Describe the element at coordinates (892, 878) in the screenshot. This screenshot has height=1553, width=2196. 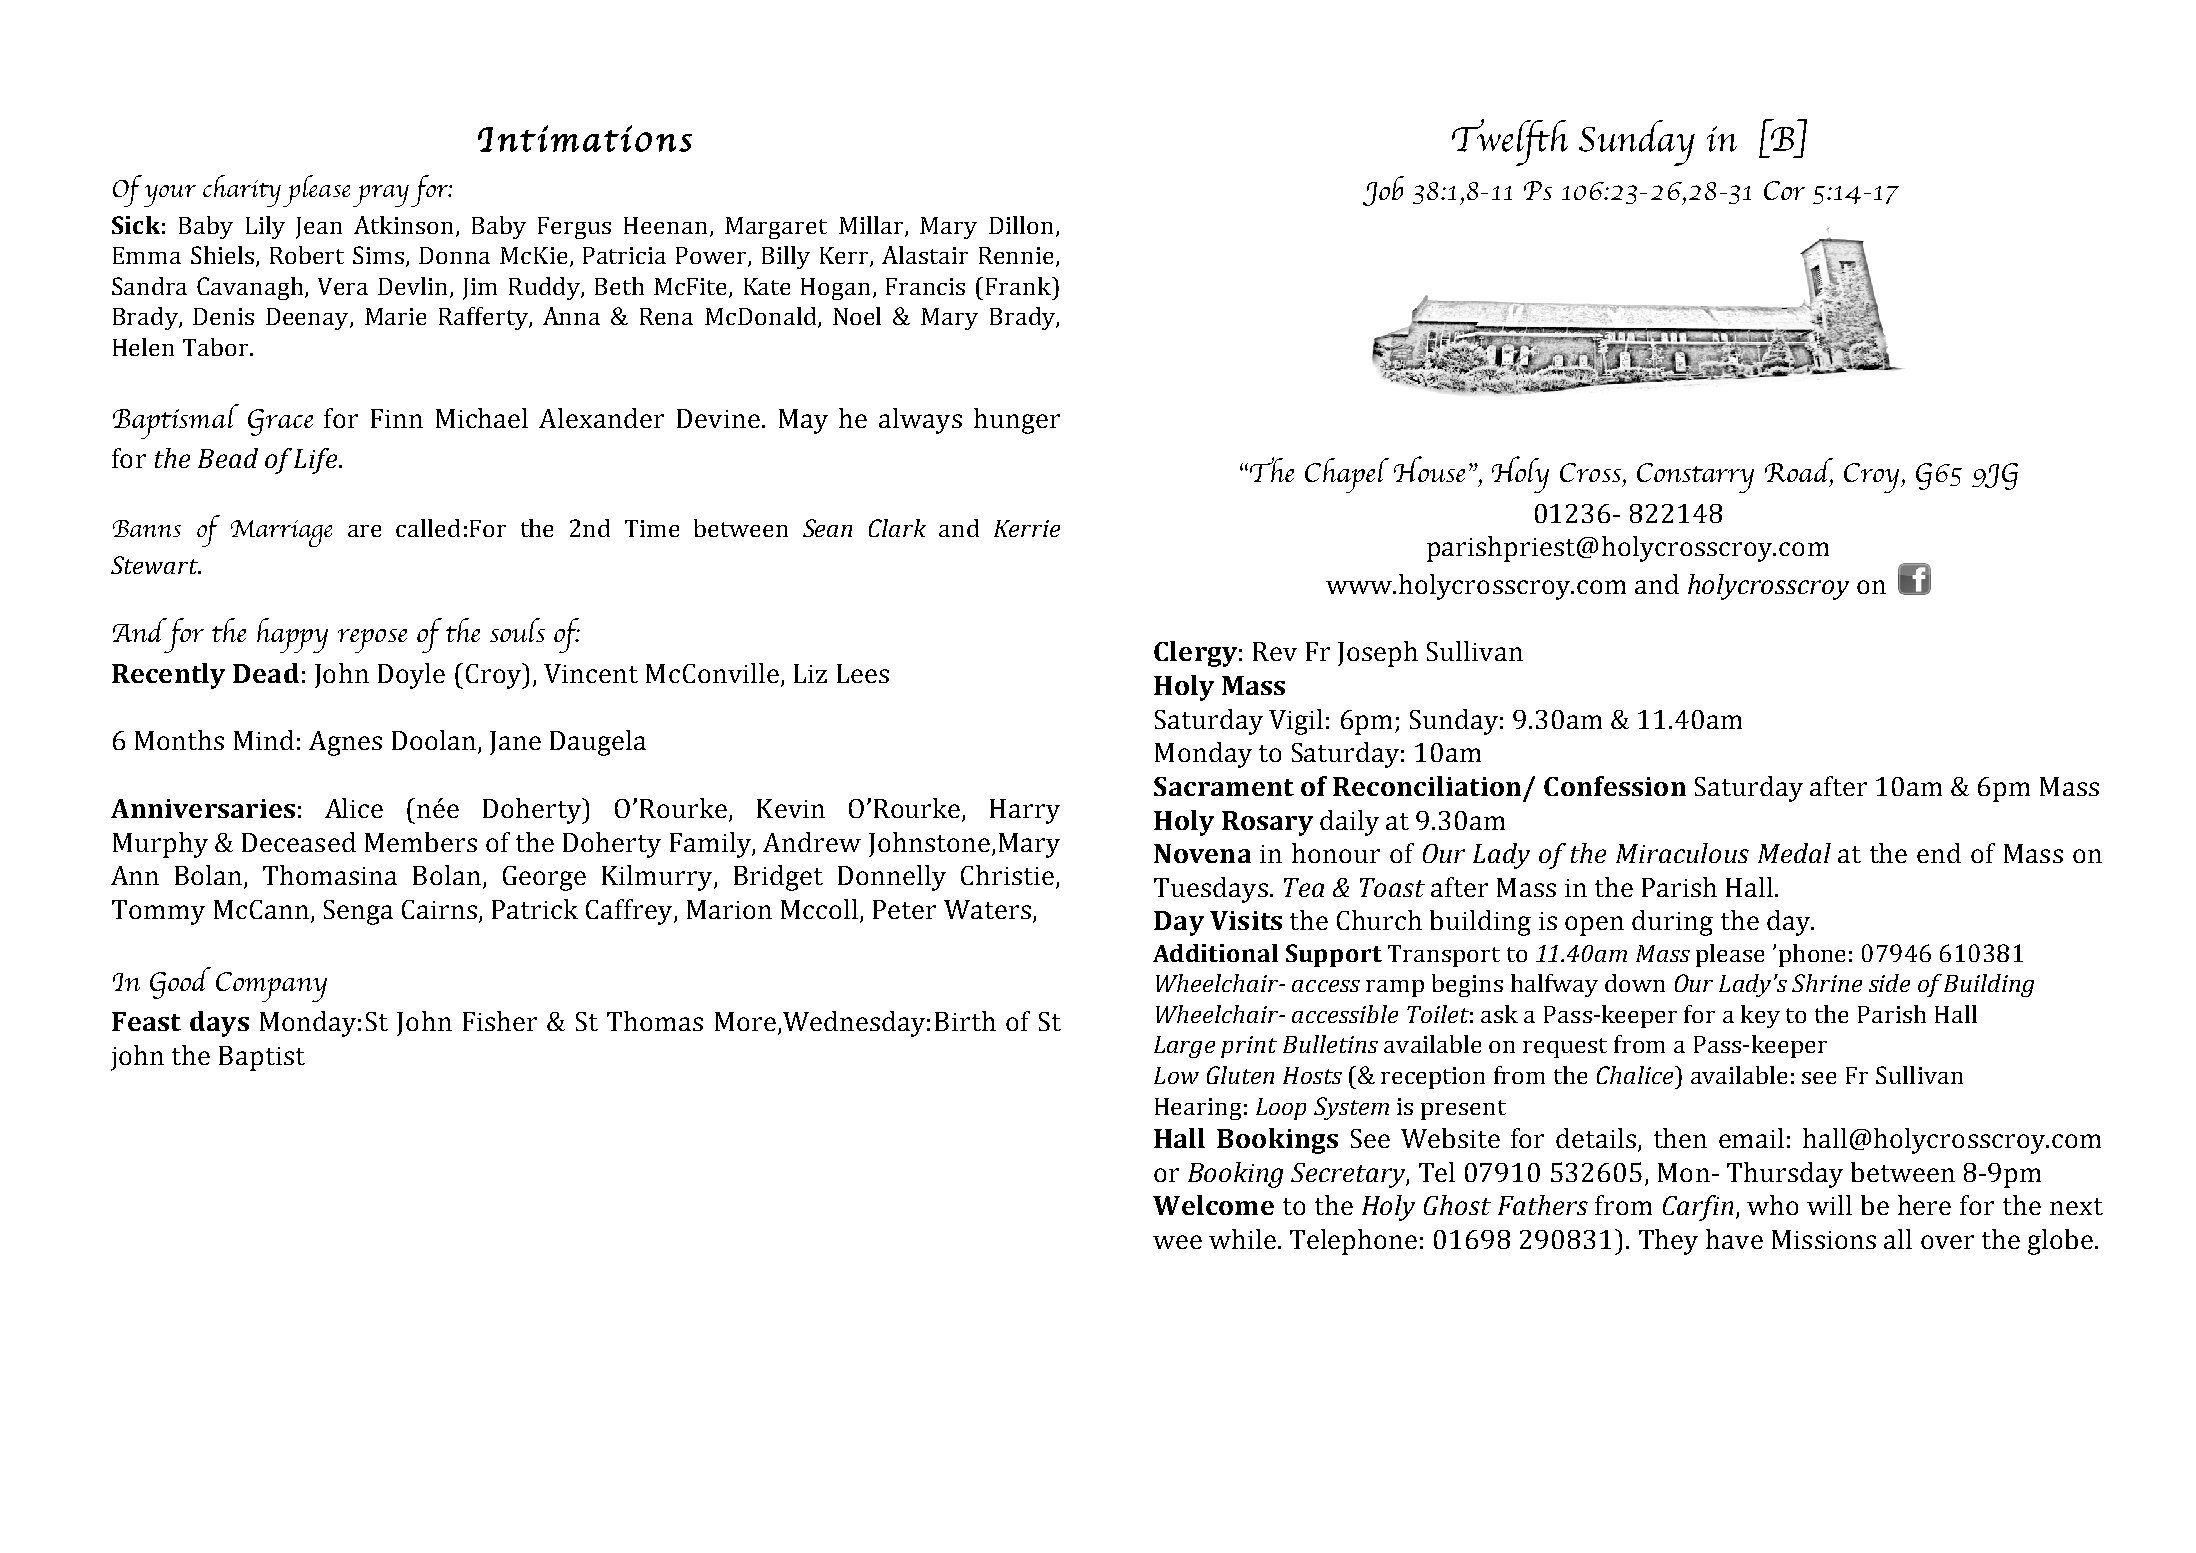
I see `Donnelly` at that location.
